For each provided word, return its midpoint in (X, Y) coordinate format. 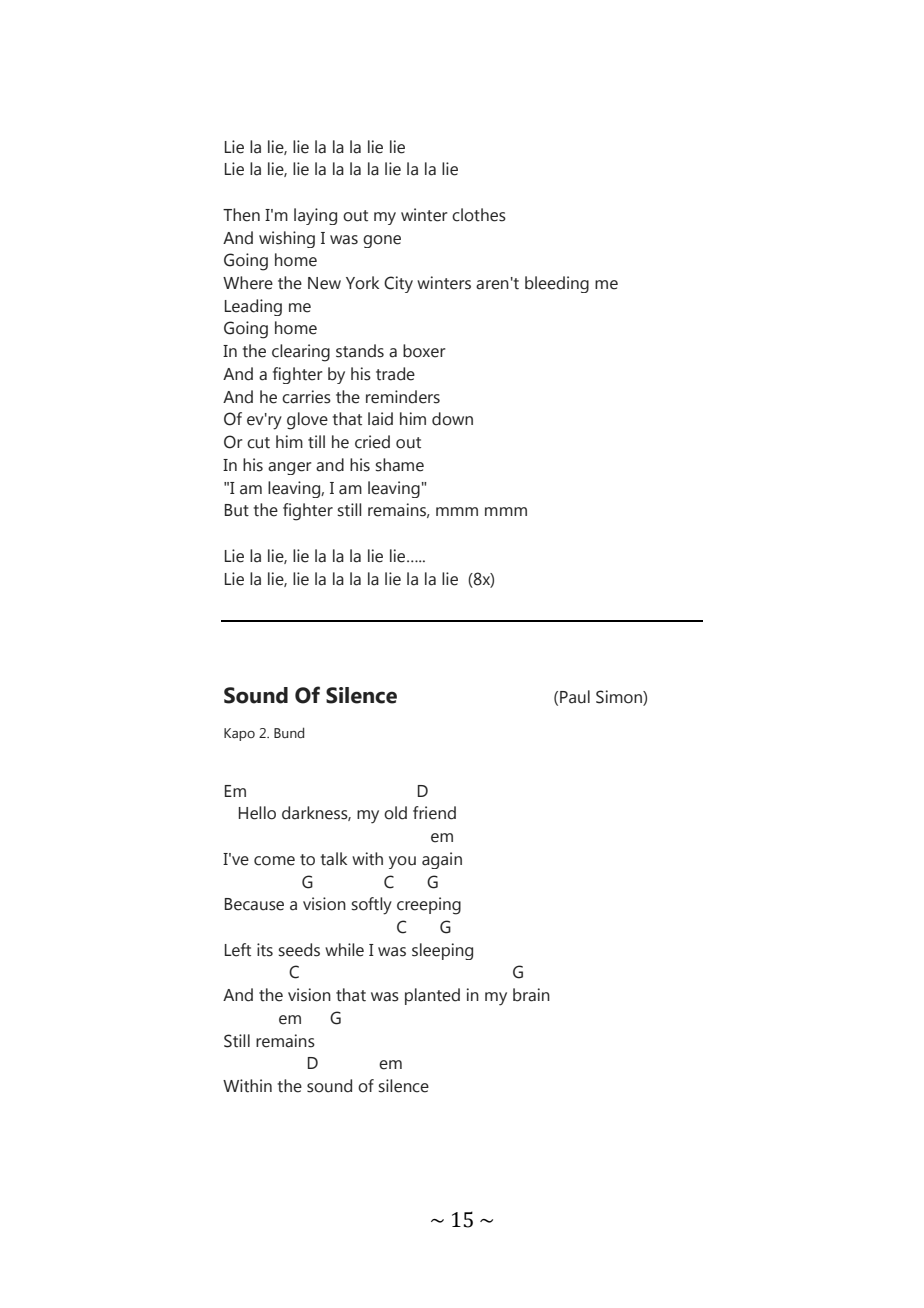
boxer (424, 351)
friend (434, 813)
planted (432, 996)
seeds (299, 950)
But (237, 510)
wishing (287, 239)
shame (400, 465)
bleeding (557, 284)
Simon (620, 698)
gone (382, 241)
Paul (575, 697)
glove (307, 421)
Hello (257, 813)
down (452, 419)
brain (531, 995)
